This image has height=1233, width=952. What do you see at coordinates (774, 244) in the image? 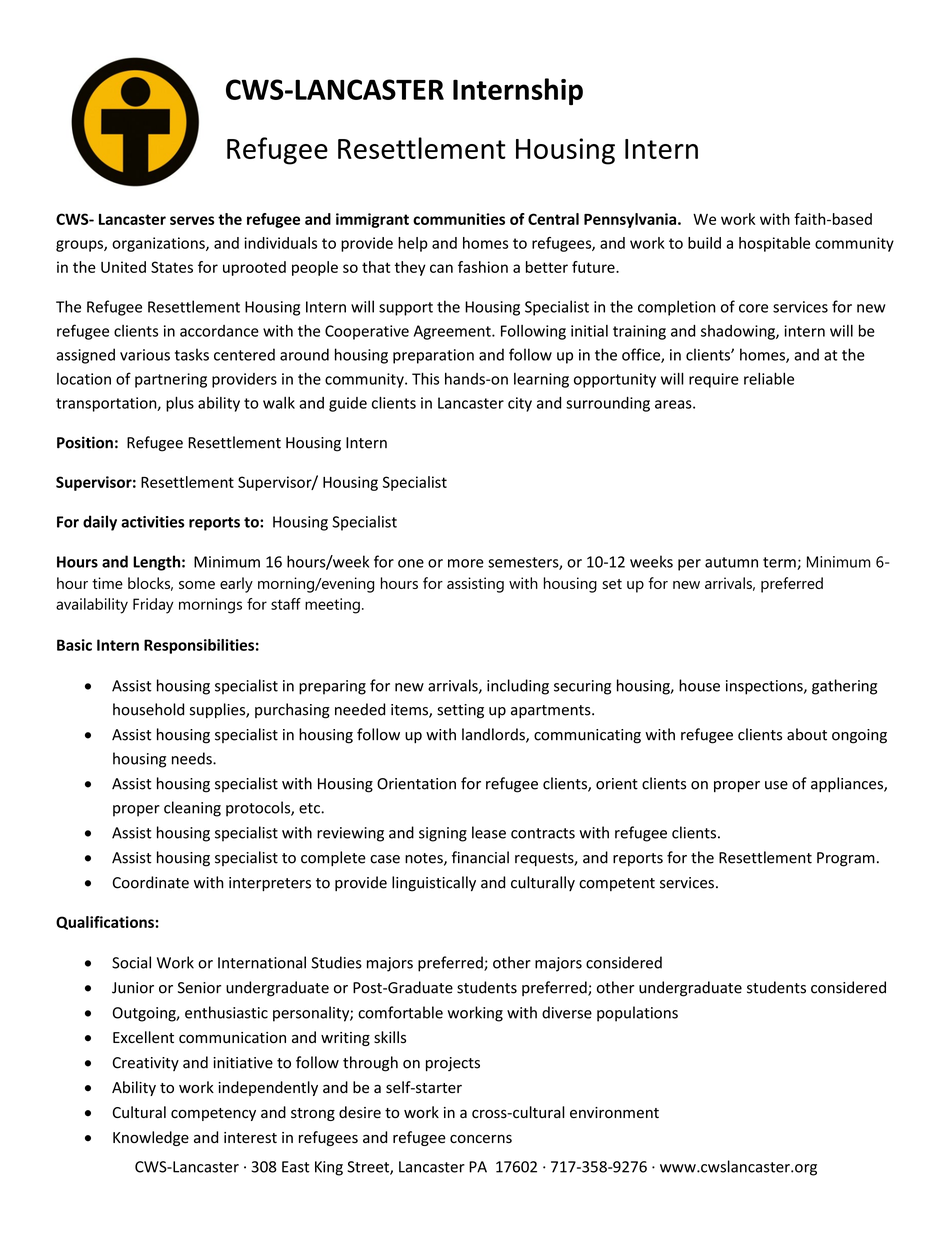
I see `hospitable` at bounding box center [774, 244].
